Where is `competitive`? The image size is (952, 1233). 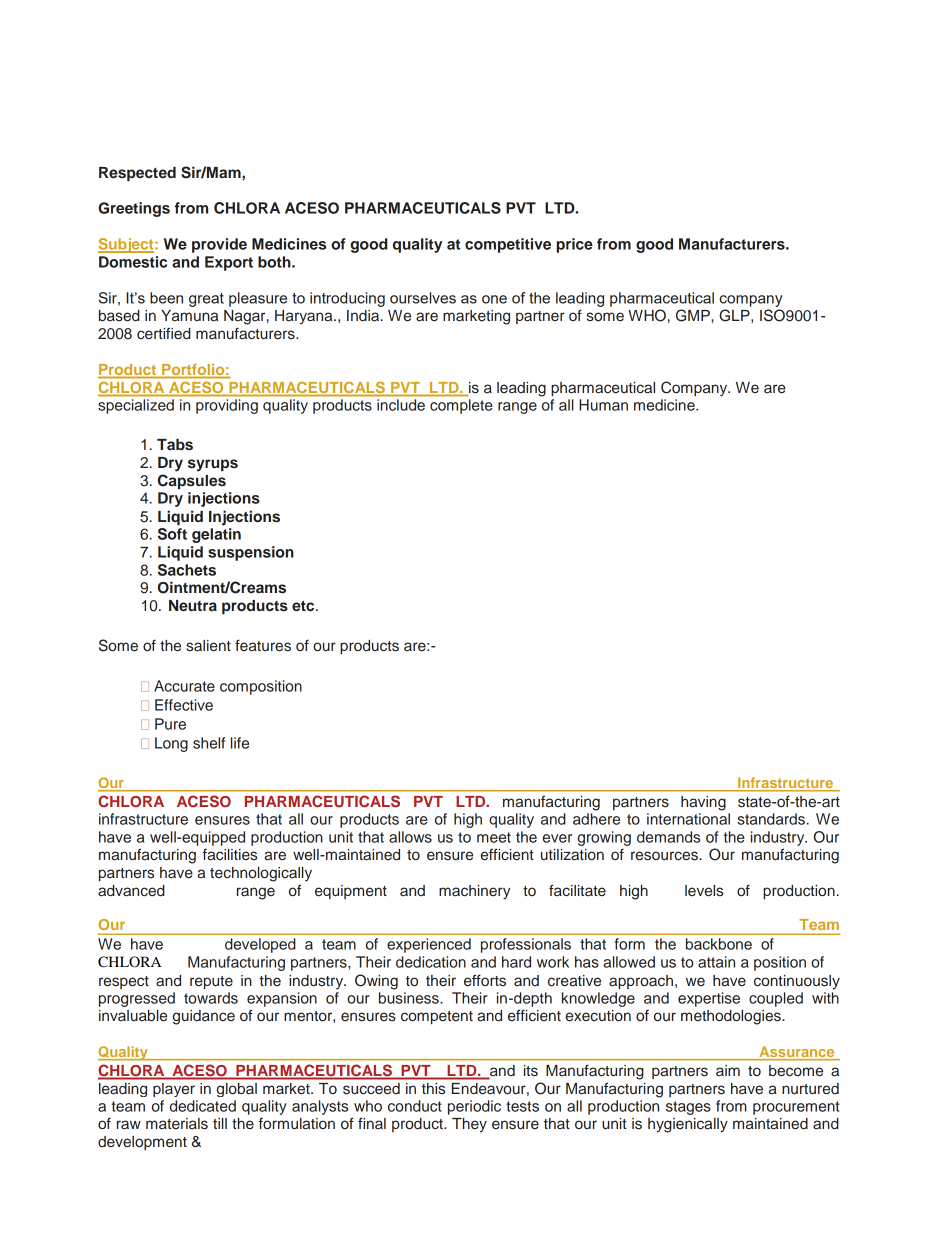
competitive is located at coordinates (508, 245).
